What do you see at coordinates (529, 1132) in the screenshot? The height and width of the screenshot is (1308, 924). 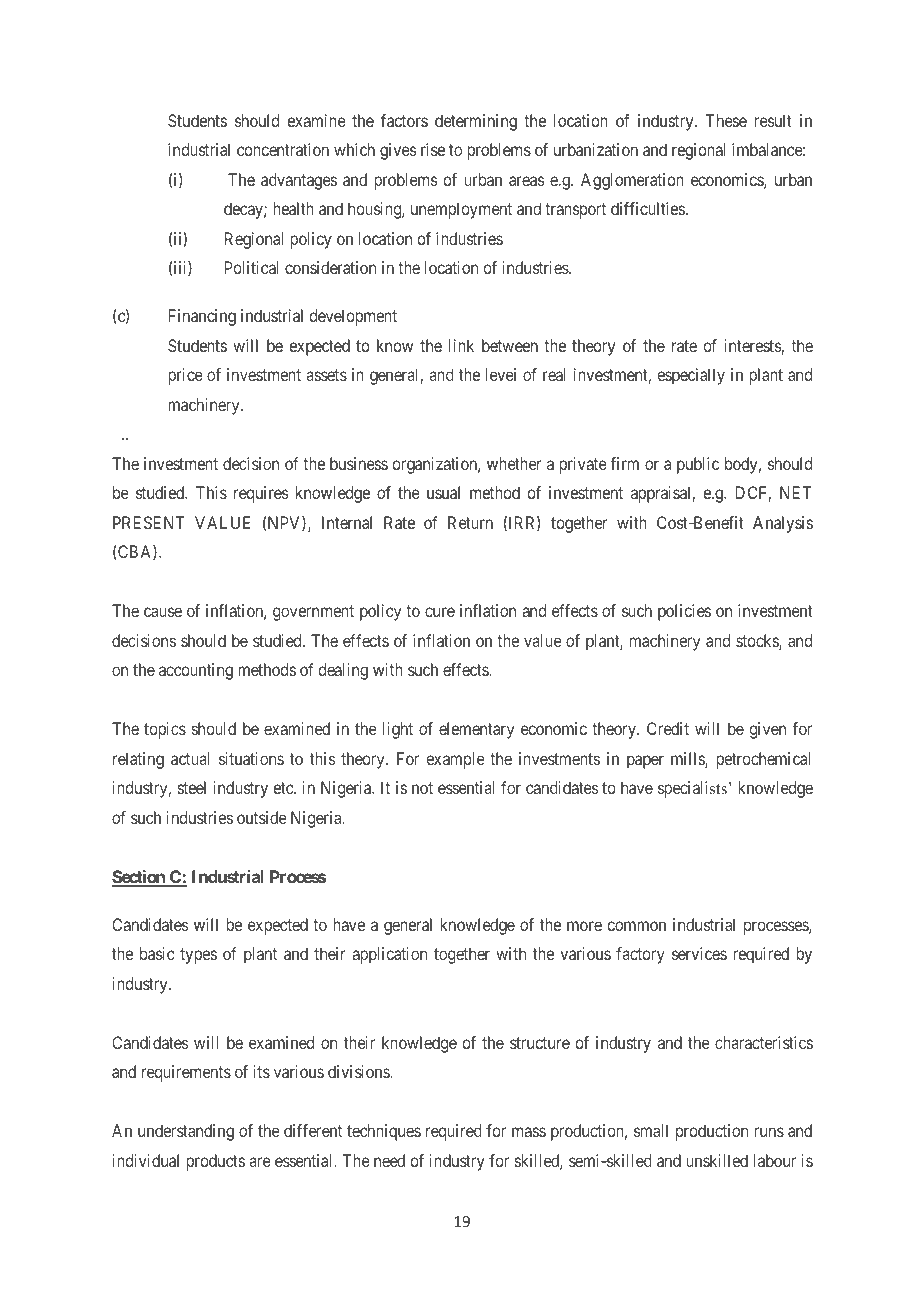 I see `mass` at bounding box center [529, 1132].
